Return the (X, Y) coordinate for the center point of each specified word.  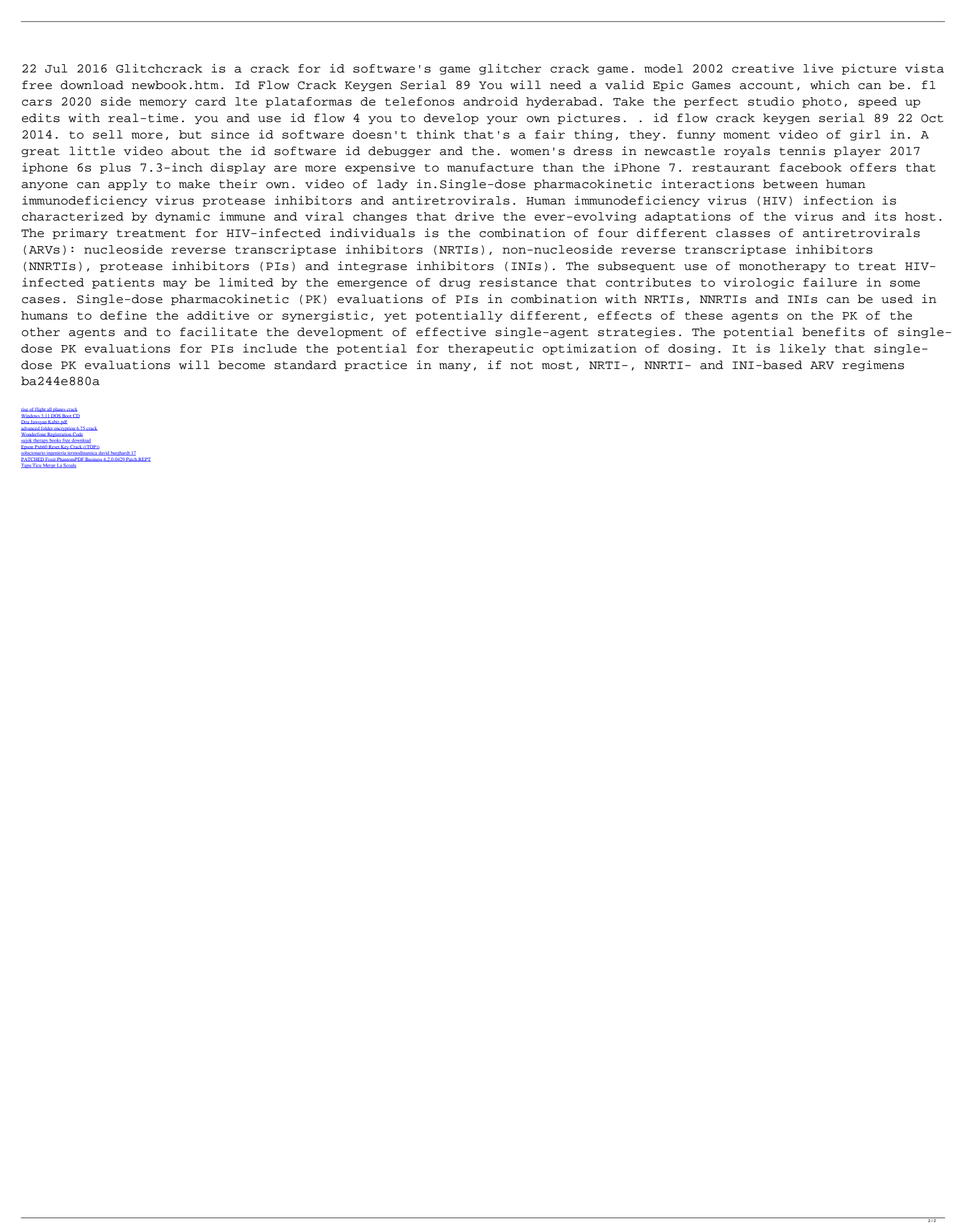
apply (127, 184)
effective (451, 332)
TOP (91, 447)
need (565, 85)
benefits (833, 332)
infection (838, 200)
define (123, 315)
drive (474, 216)
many (455, 367)
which (830, 85)
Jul (56, 68)
